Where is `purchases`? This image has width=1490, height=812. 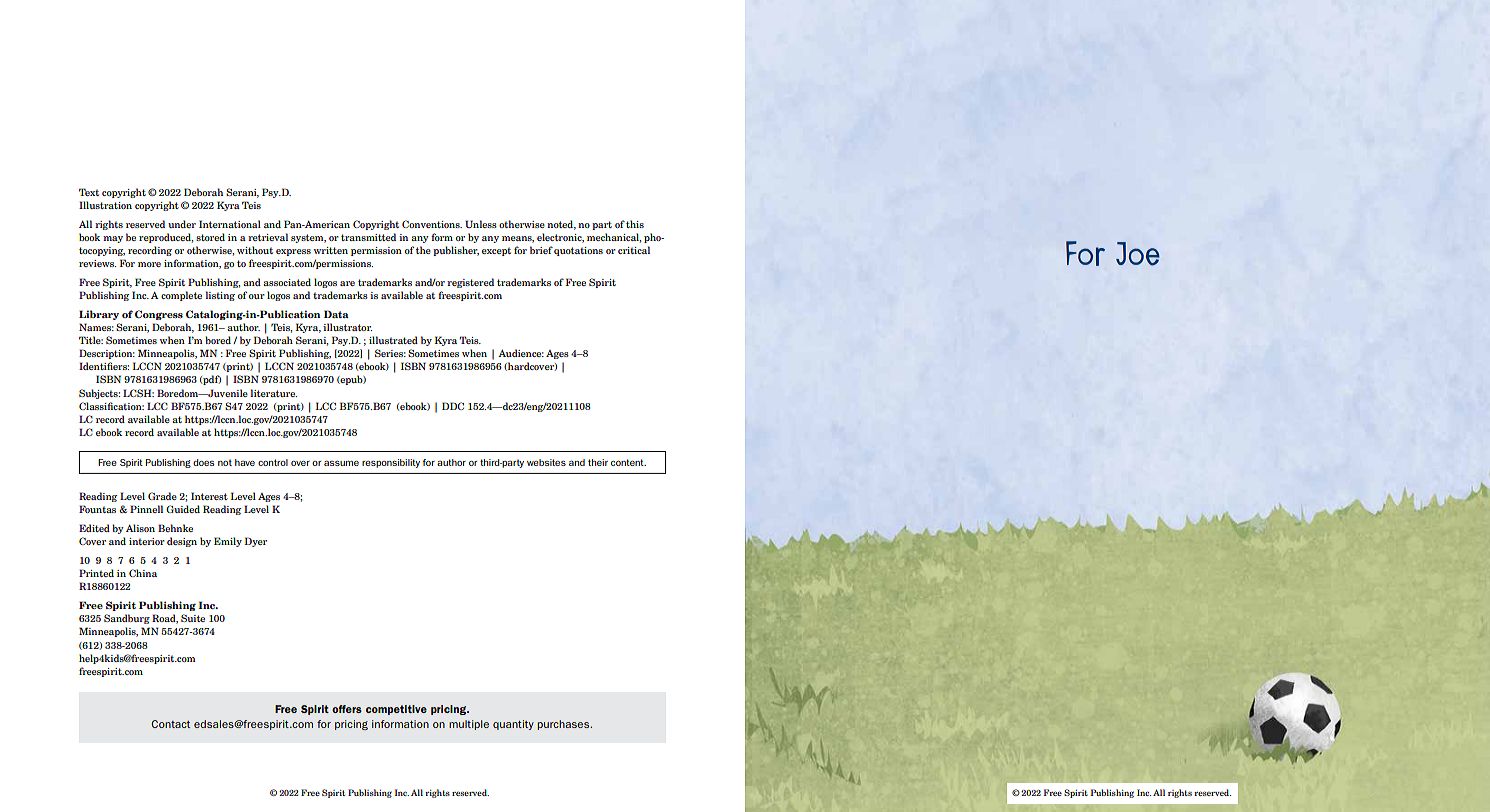 purchases is located at coordinates (564, 725).
